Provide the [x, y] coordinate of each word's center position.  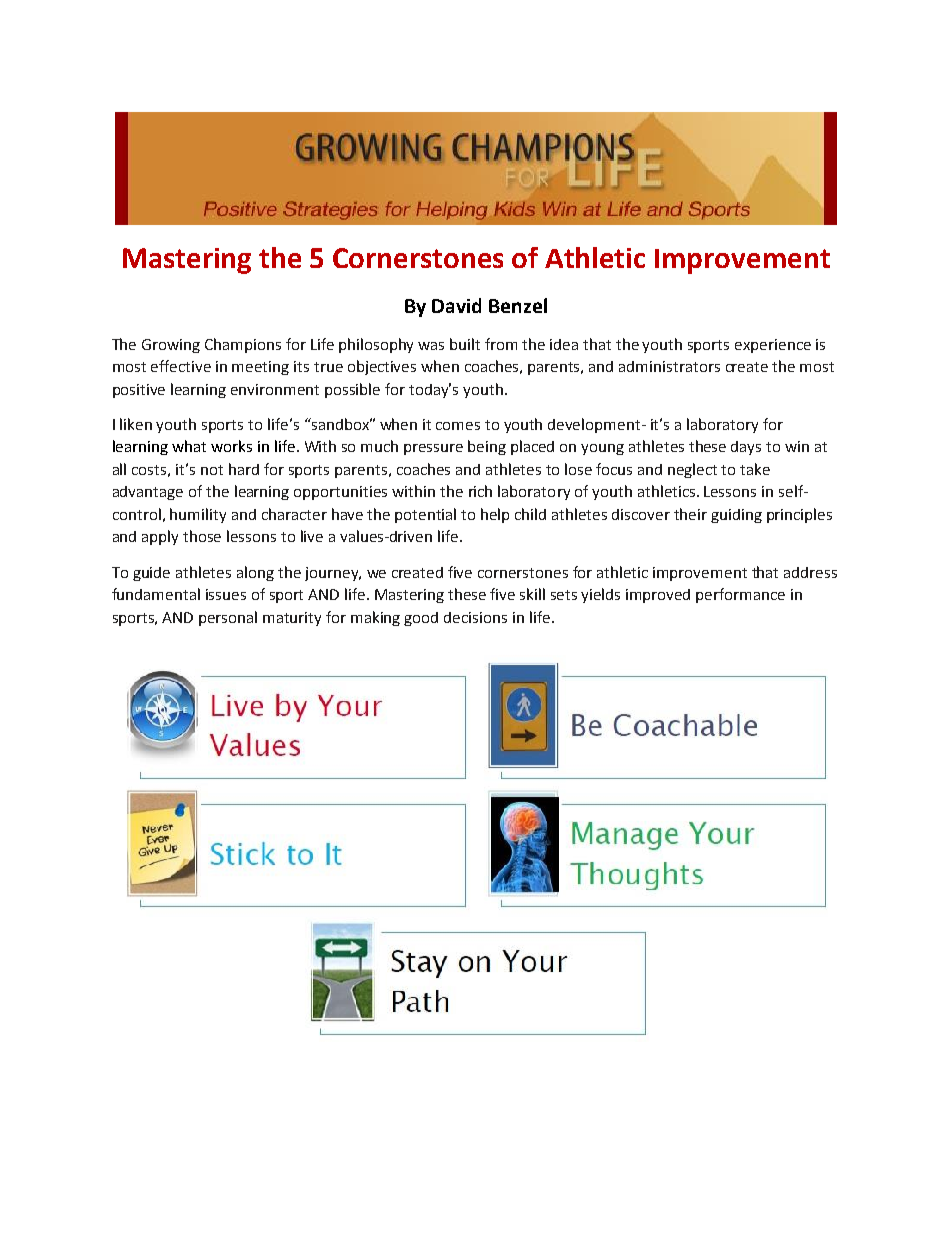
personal [228, 618]
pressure [433, 449]
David [456, 305]
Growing [171, 346]
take [755, 469]
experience [773, 346]
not [212, 470]
